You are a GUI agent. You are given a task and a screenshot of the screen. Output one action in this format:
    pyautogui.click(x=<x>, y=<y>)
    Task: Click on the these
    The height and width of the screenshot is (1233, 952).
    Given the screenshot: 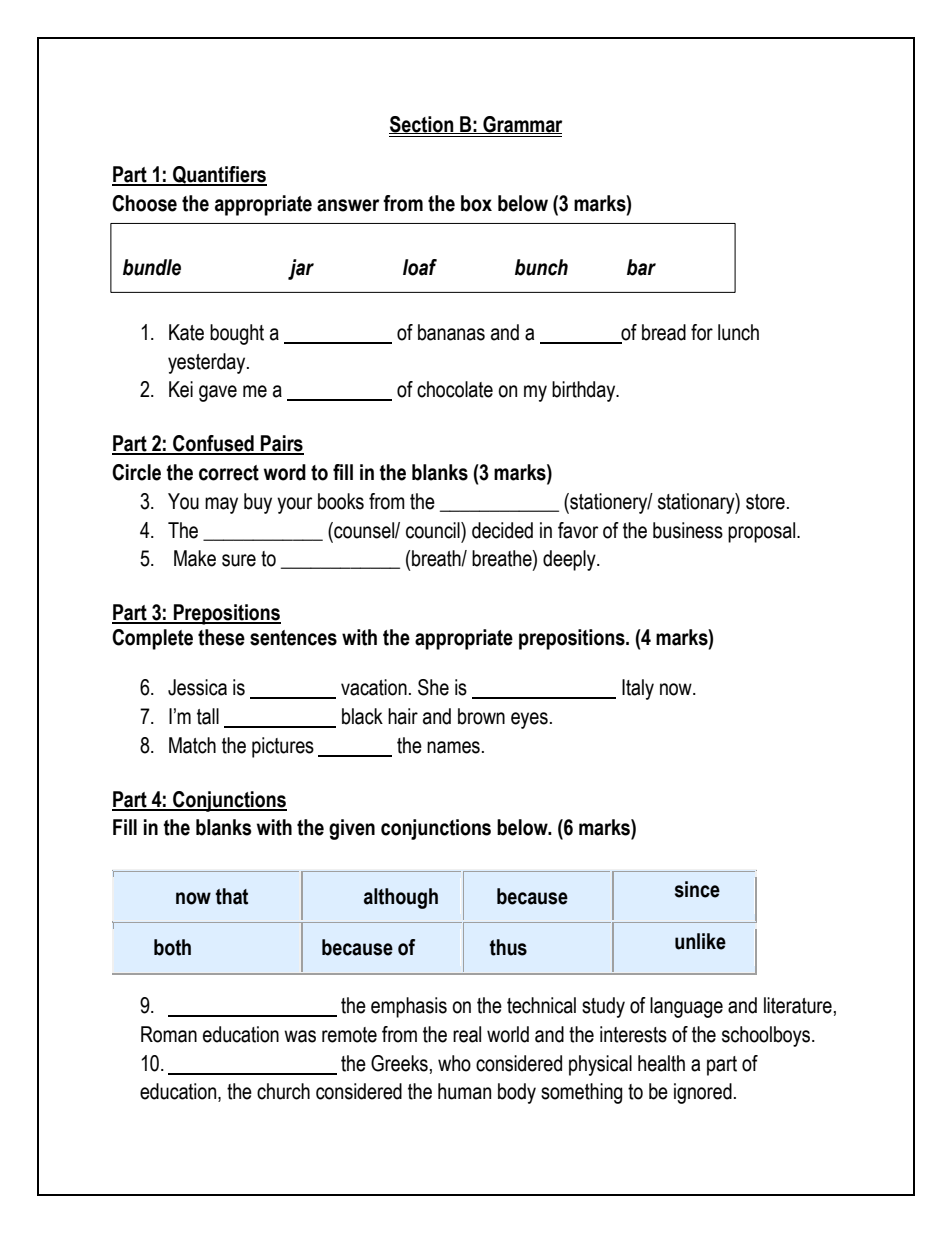 What is the action you would take?
    pyautogui.click(x=221, y=637)
